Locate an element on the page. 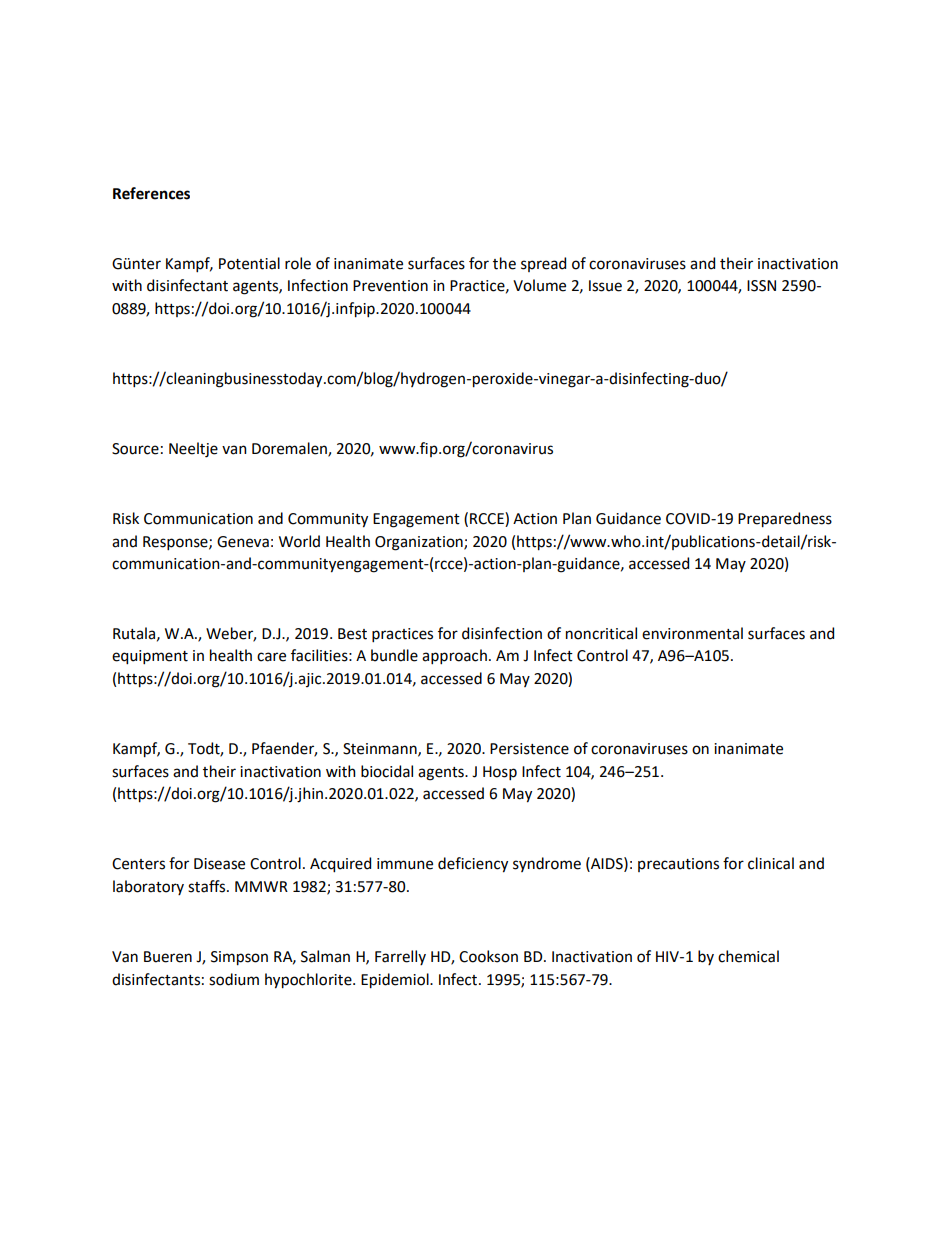 The height and width of the page is (1233, 952). Geneva is located at coordinates (243, 542).
